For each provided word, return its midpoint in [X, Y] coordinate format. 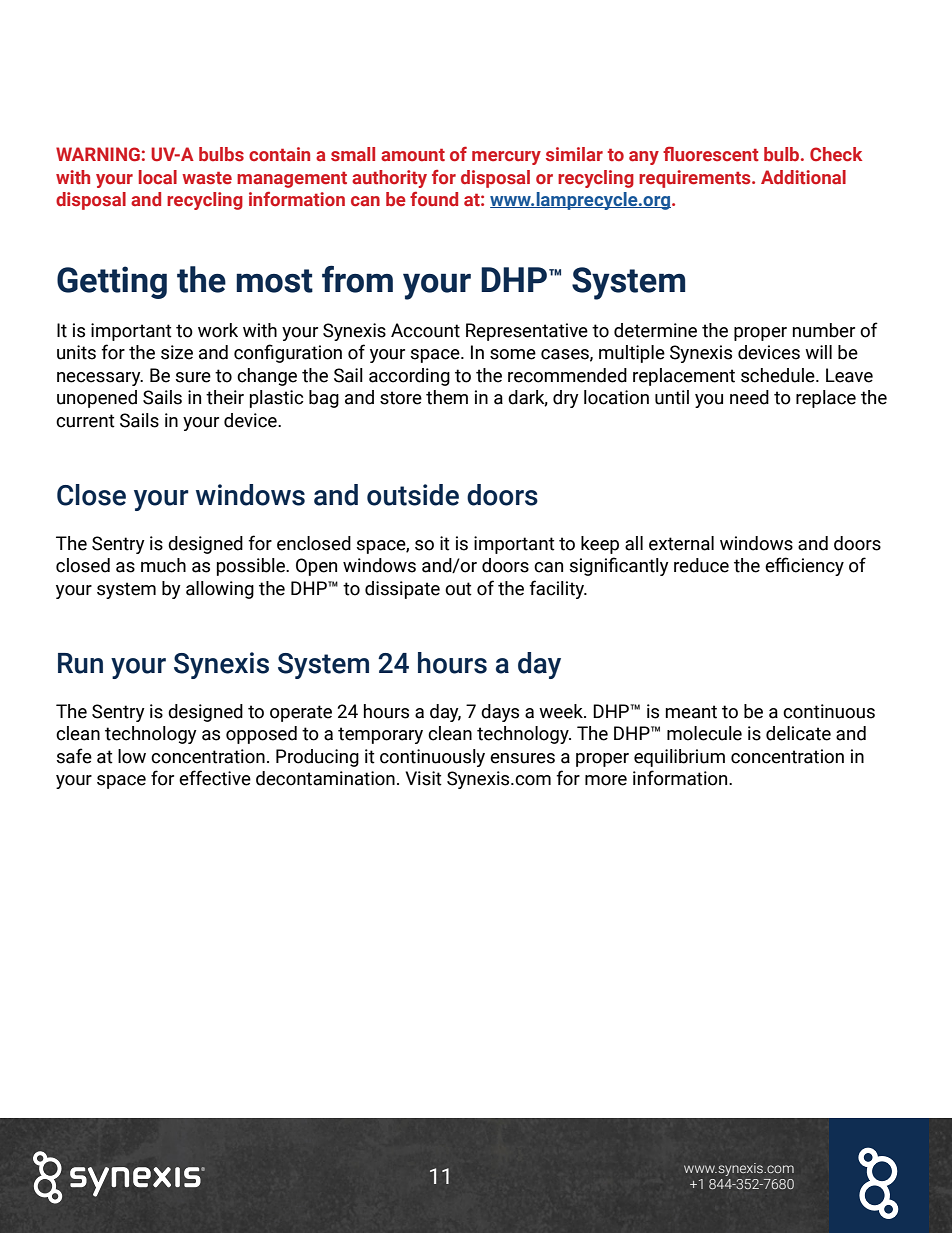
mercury [506, 158]
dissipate [402, 590]
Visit [423, 778]
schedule [779, 375]
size [177, 352]
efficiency [804, 566]
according [409, 377]
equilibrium [679, 758]
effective [215, 778]
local [158, 177]
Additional [803, 177]
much [163, 565]
